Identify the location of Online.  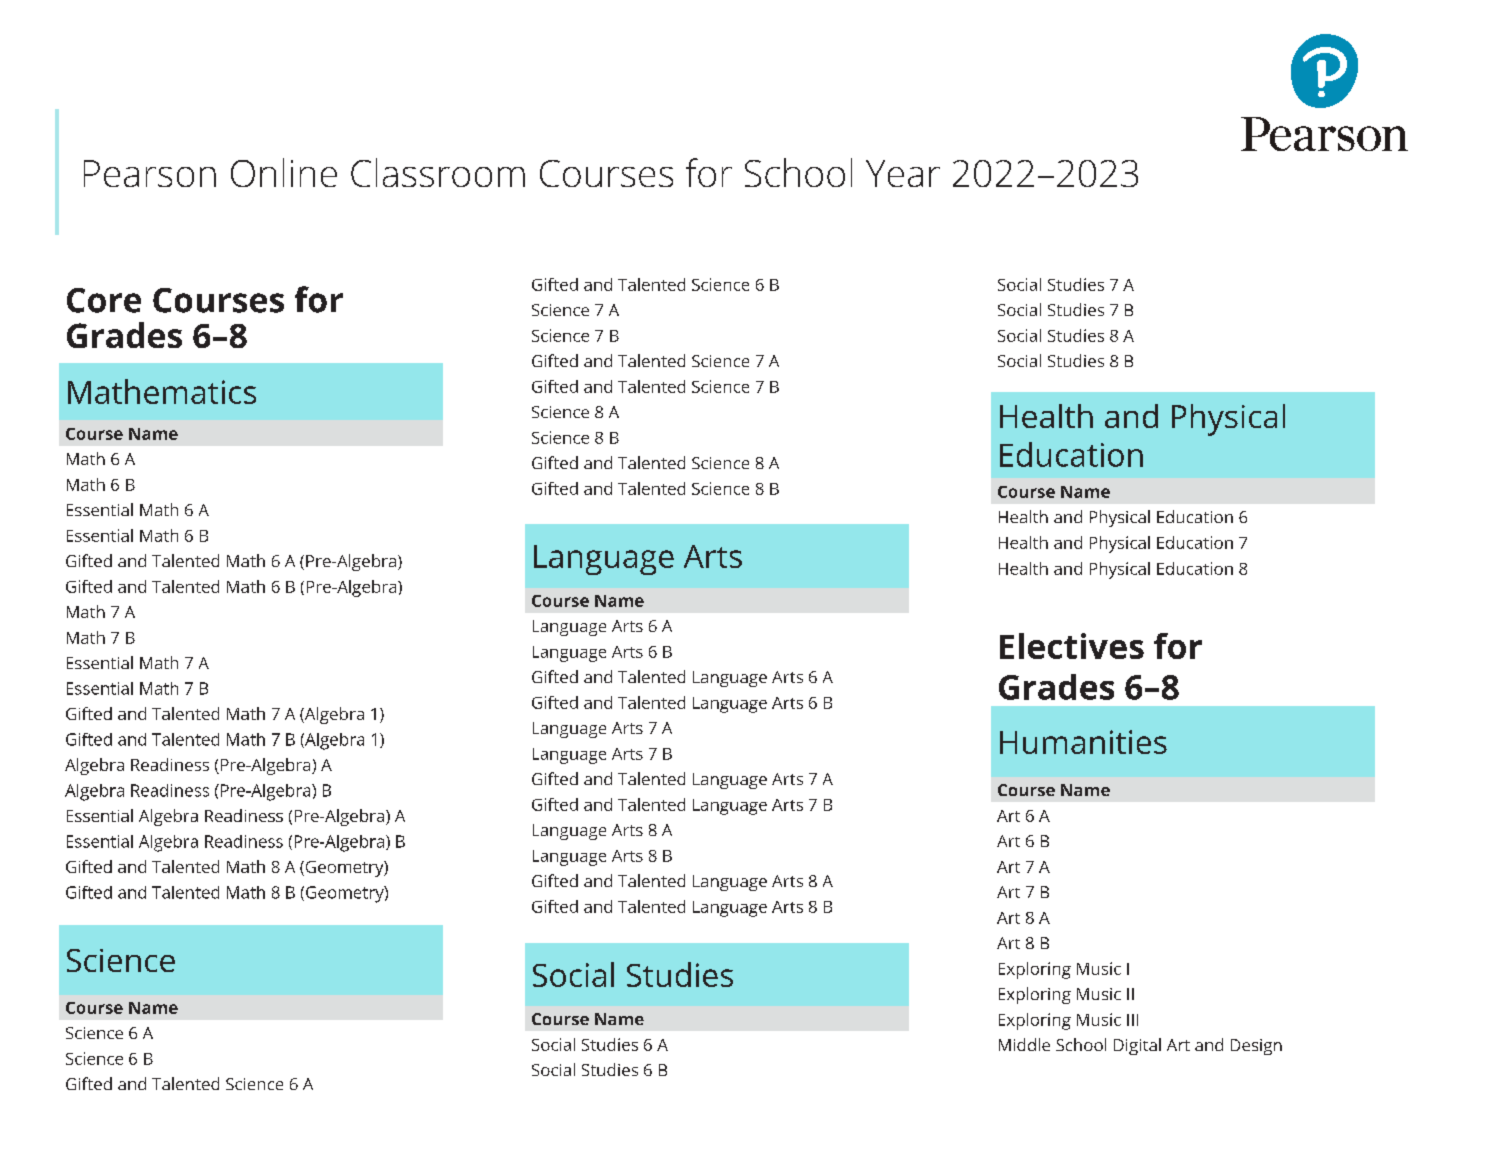
(284, 172).
